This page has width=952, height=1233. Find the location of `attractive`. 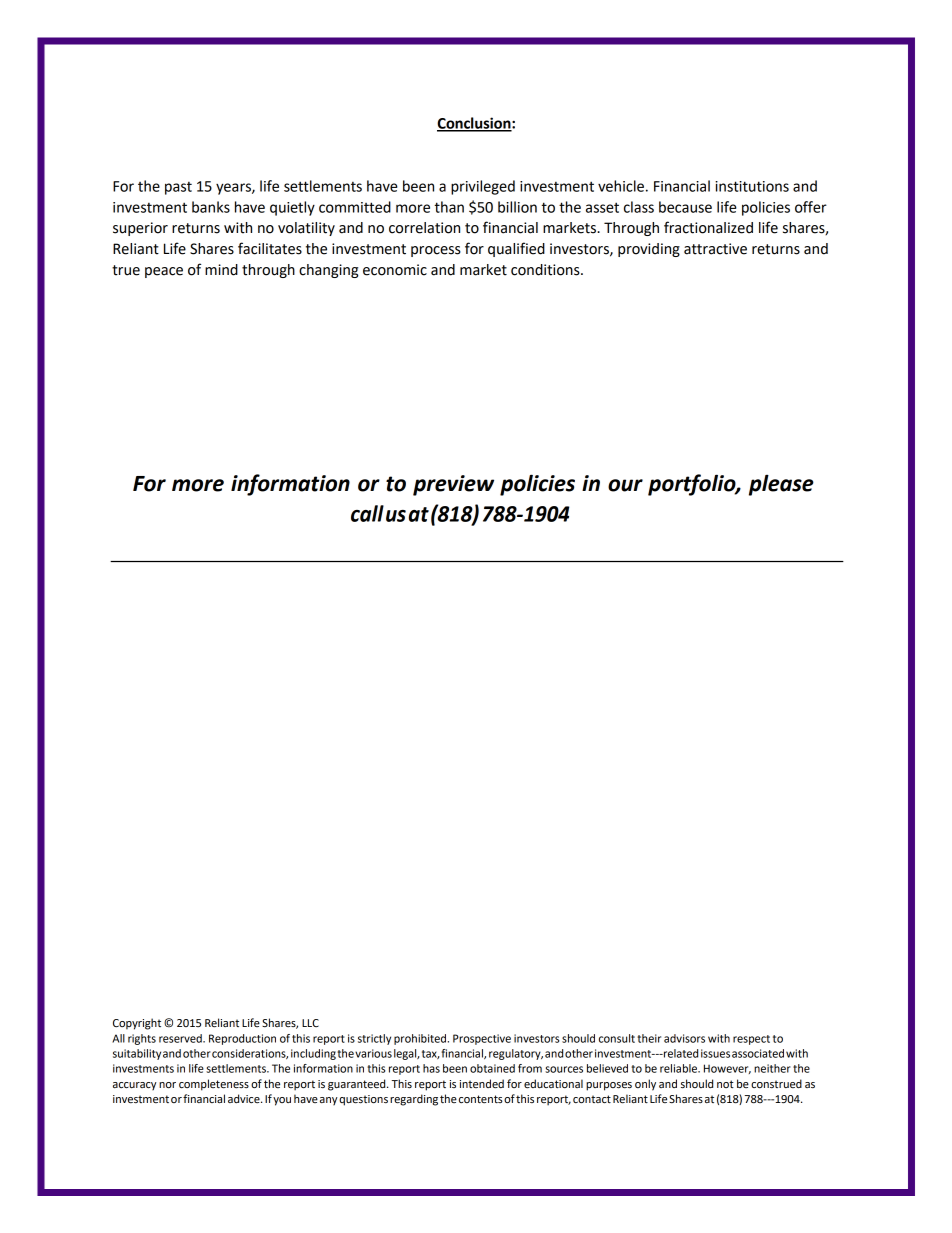

attractive is located at coordinates (715, 249).
